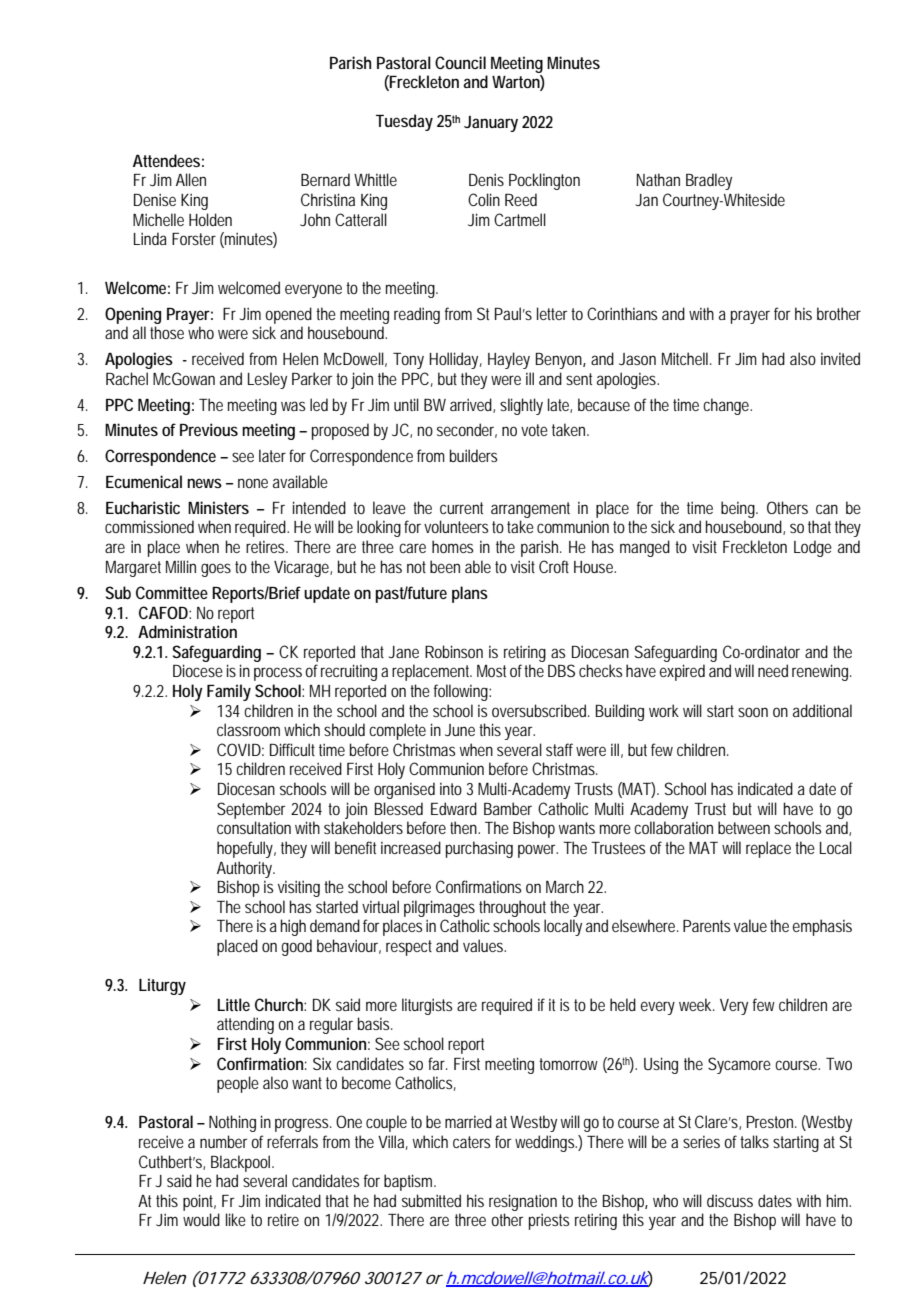  Describe the element at coordinates (254, 827) in the page. I see `consultation` at that location.
